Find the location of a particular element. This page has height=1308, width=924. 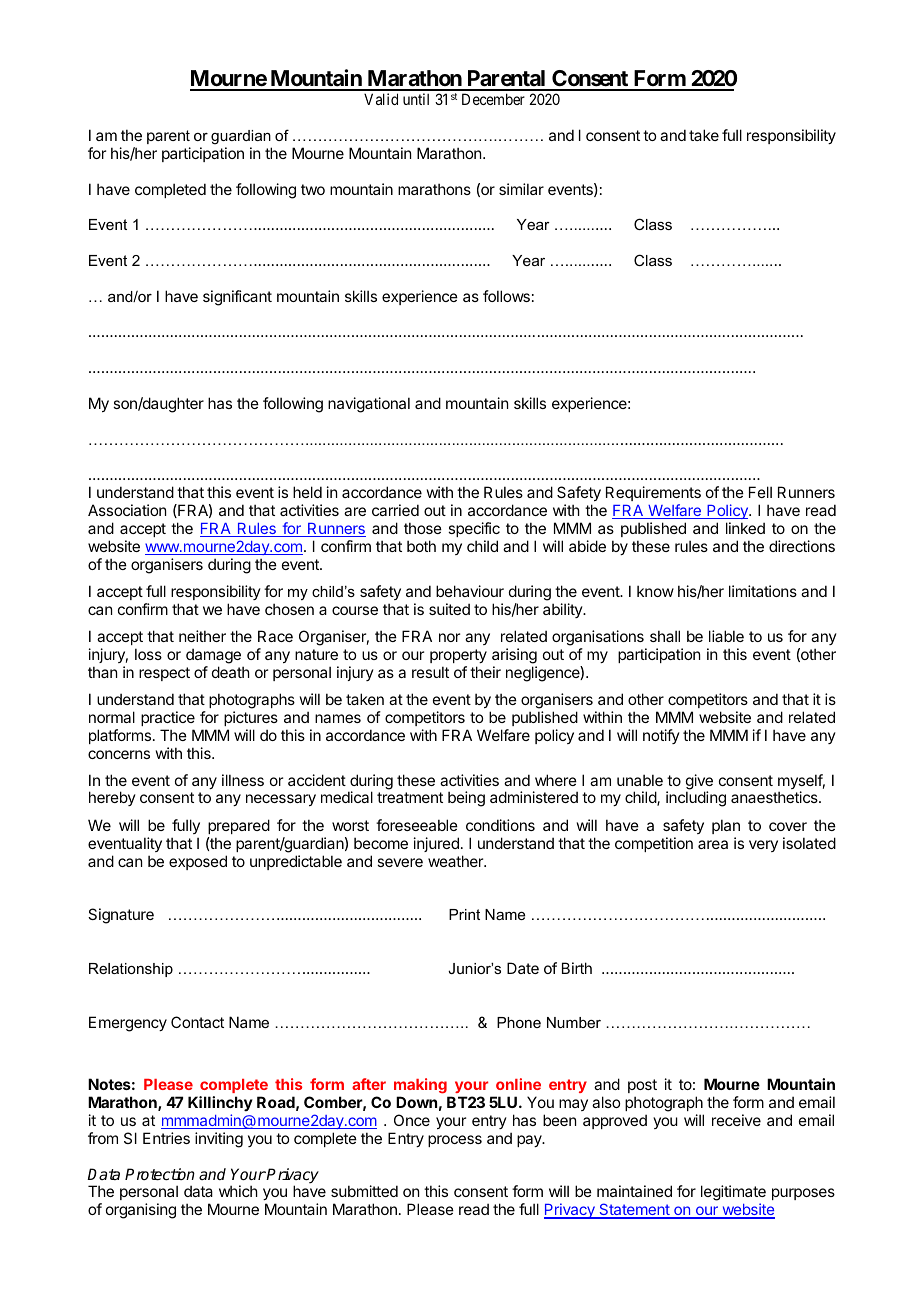

December is located at coordinates (493, 99).
